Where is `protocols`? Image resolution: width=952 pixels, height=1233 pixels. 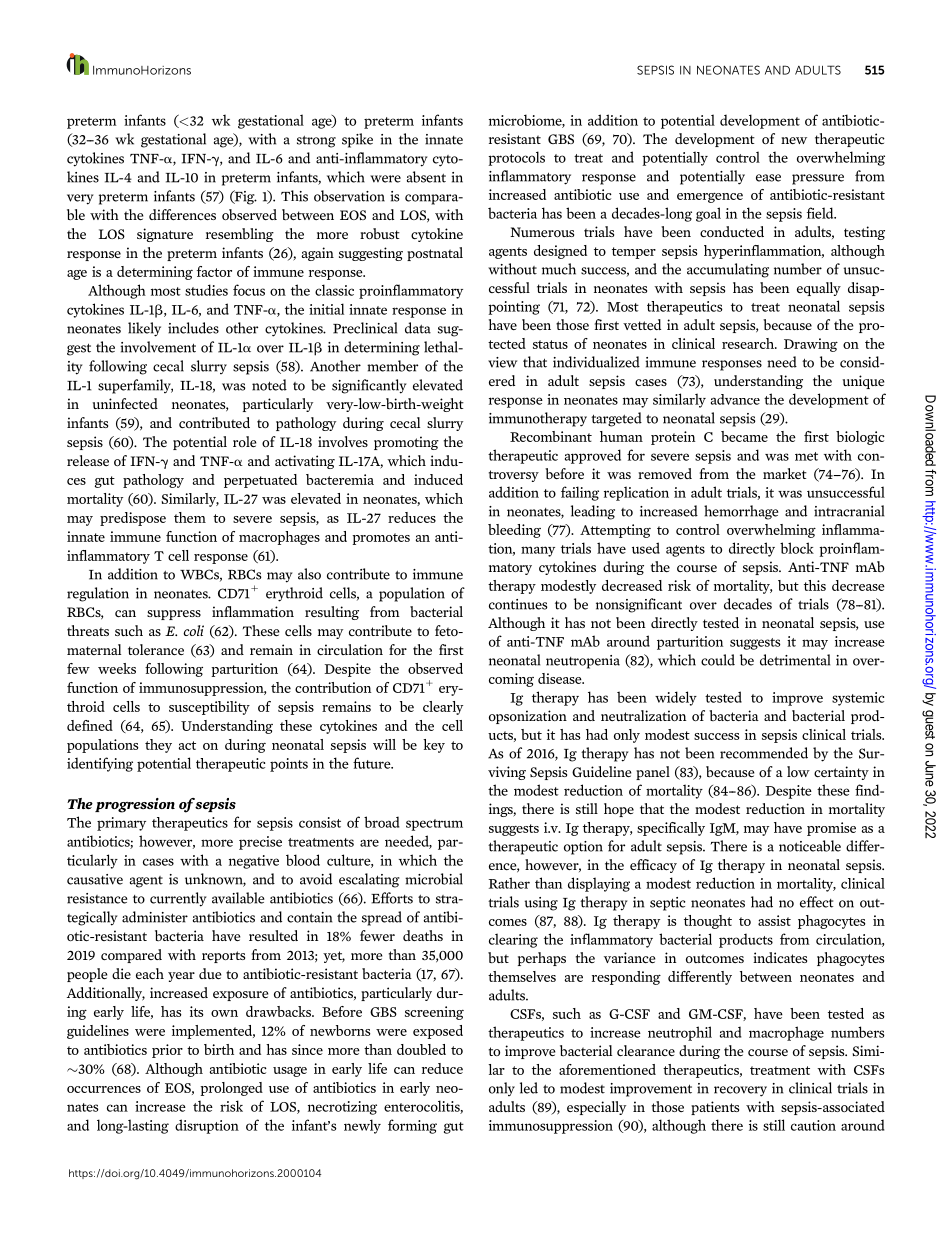 protocols is located at coordinates (516, 158).
